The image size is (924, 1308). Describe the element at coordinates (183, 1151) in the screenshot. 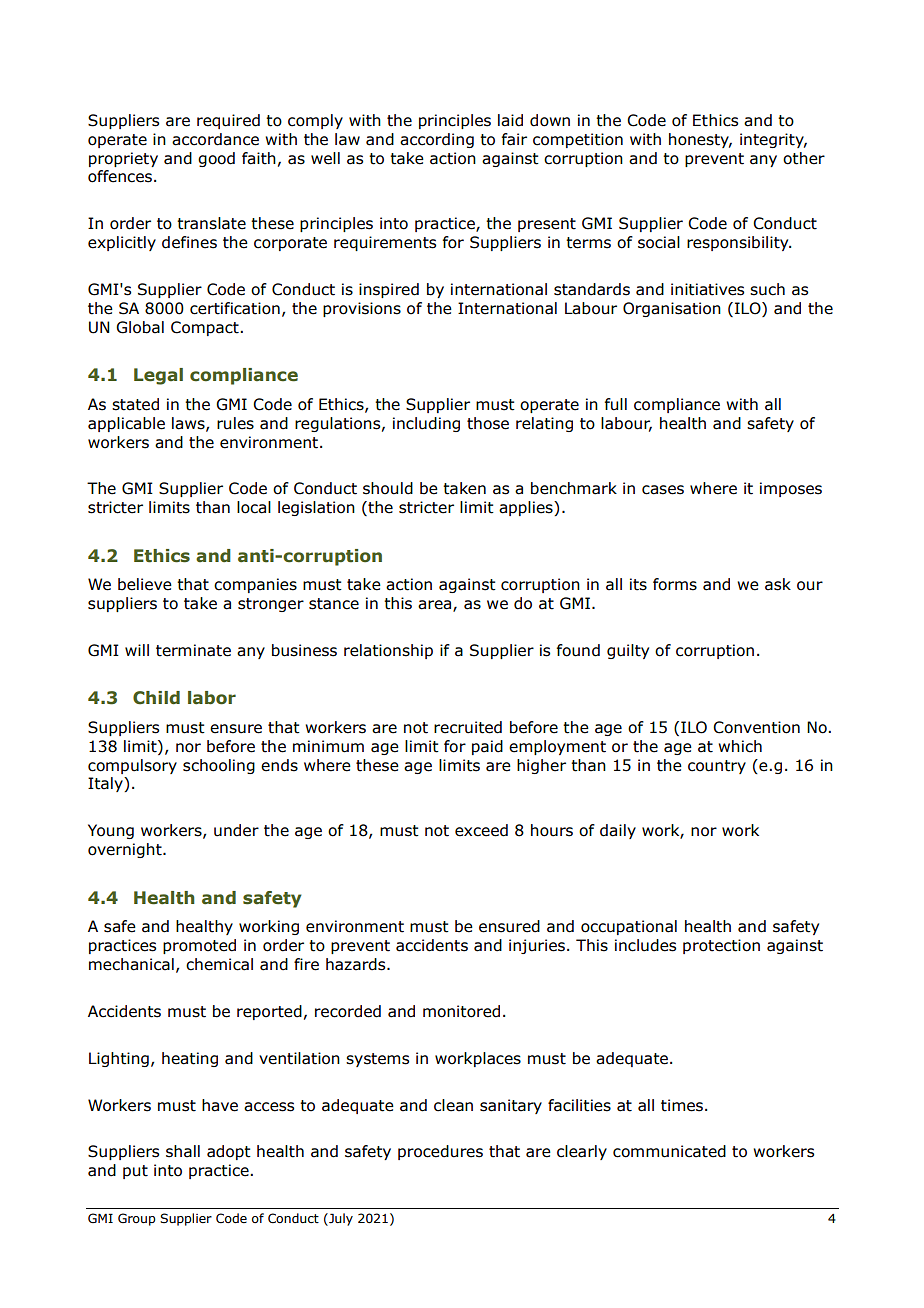

I see `shall` at that location.
